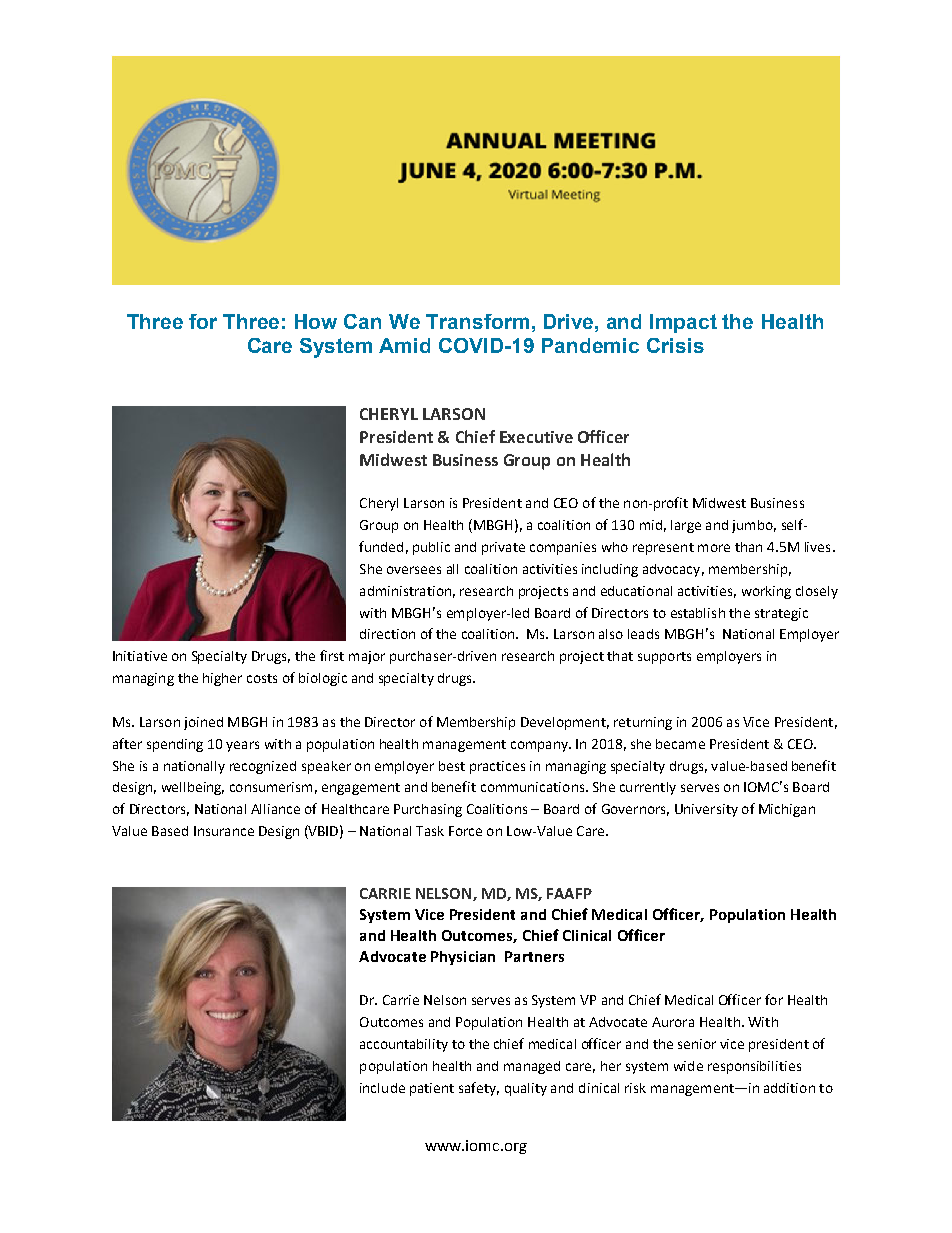  I want to click on private, so click(503, 548).
